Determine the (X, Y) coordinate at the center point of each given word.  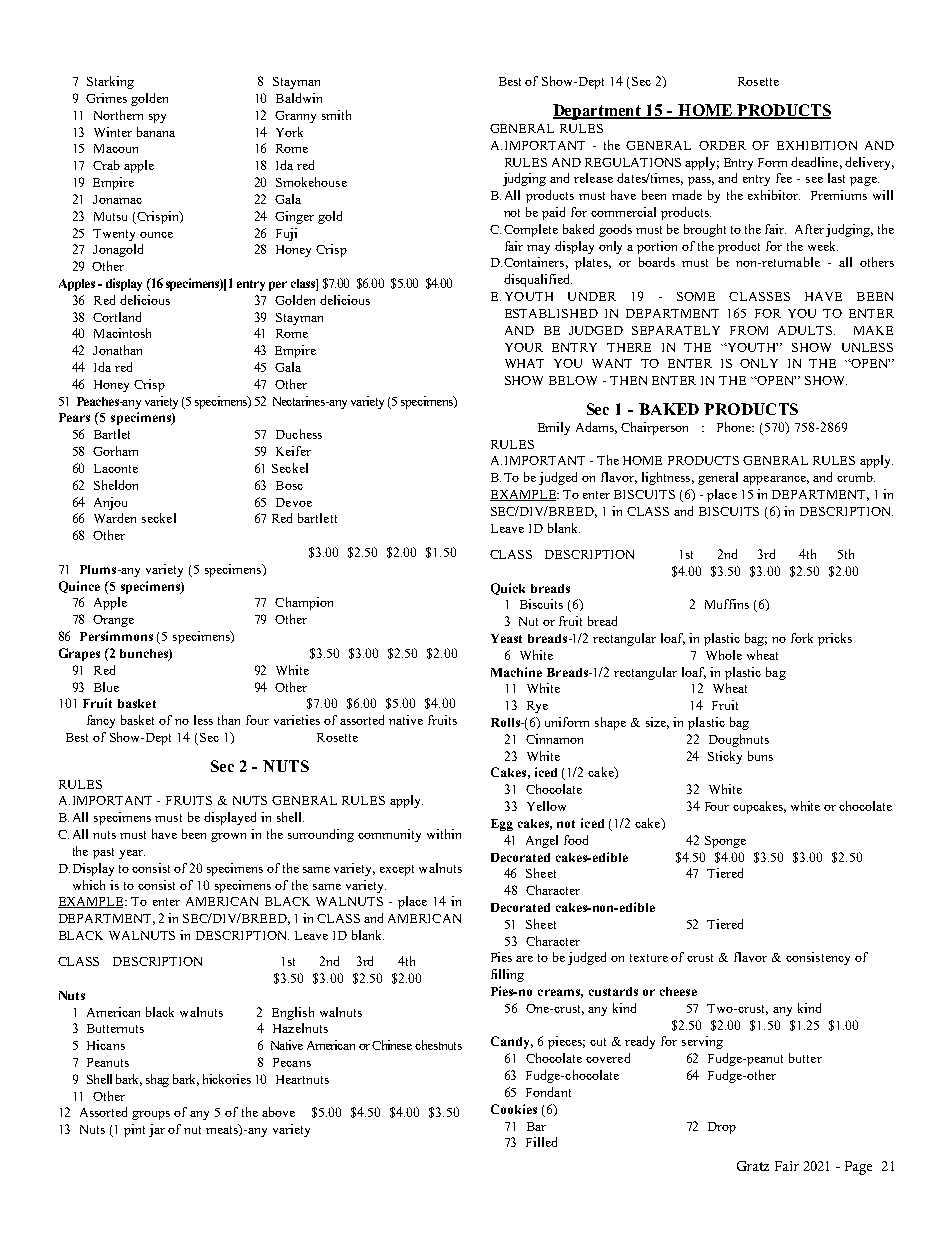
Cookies (514, 1109)
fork (802, 638)
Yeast (506, 638)
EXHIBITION (817, 145)
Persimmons (116, 636)
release (593, 178)
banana (156, 132)
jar (157, 1130)
